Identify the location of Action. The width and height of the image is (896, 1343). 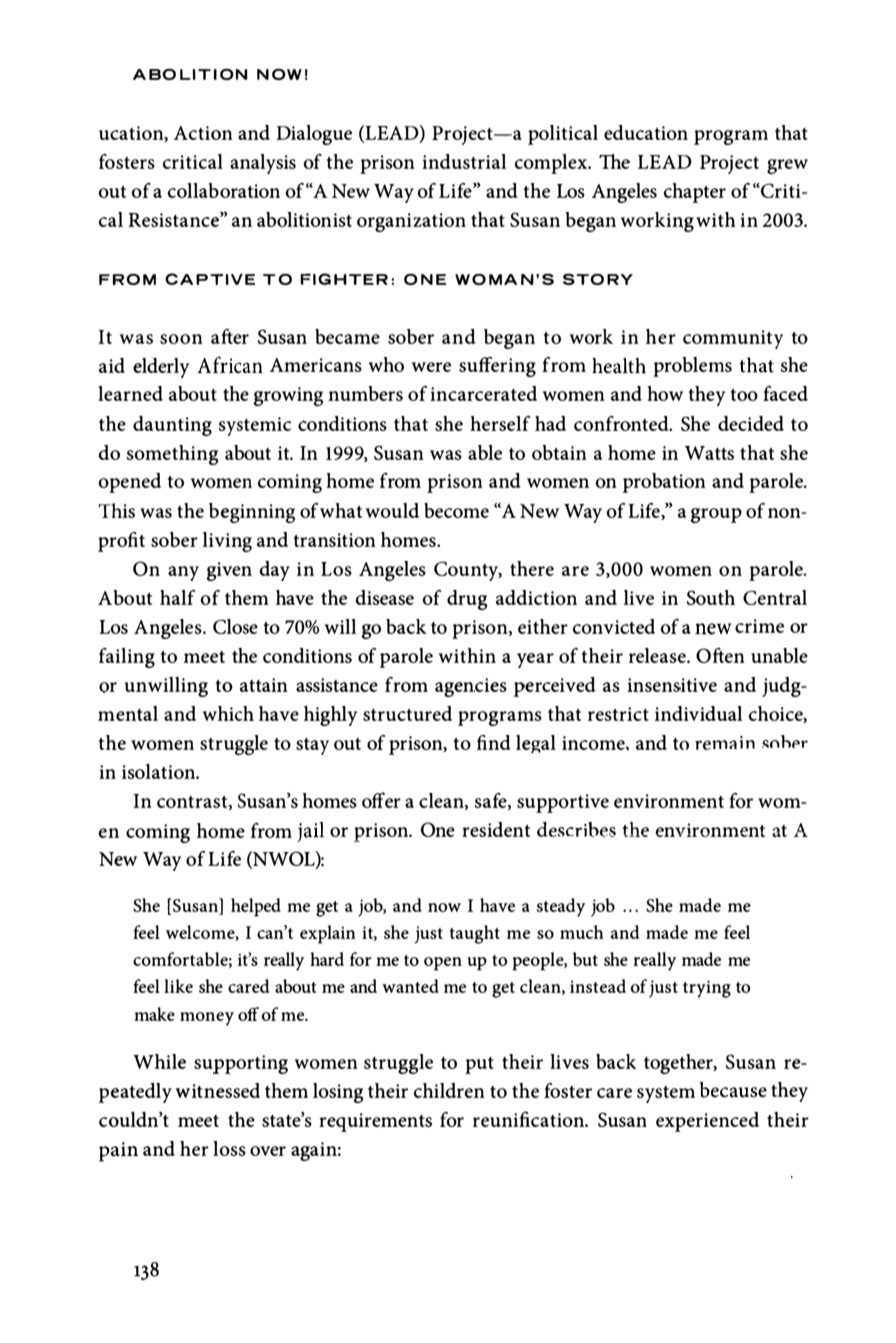
(203, 133).
